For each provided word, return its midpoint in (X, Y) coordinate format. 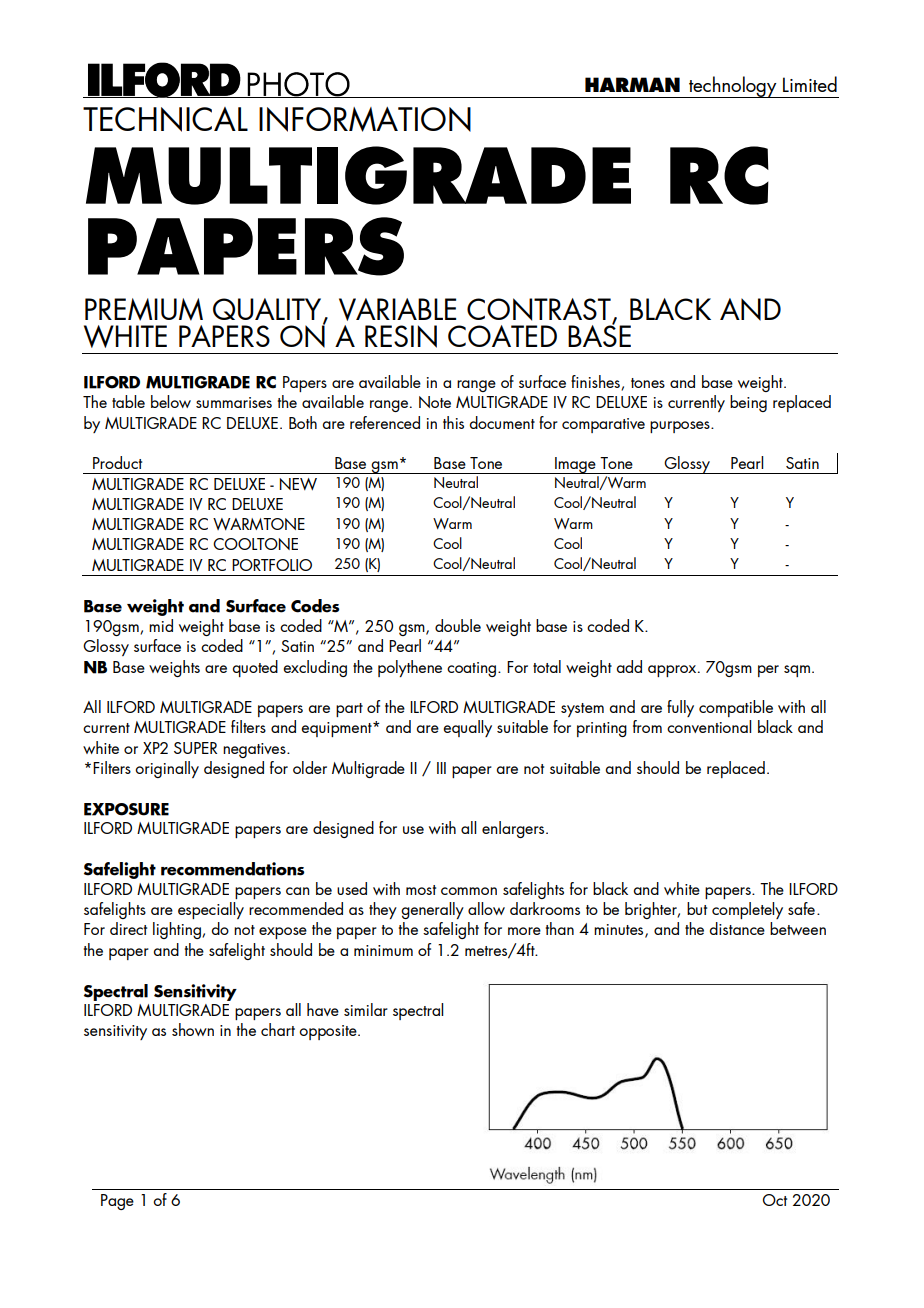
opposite (329, 1032)
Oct (775, 1200)
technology (733, 87)
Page (117, 1202)
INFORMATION (365, 119)
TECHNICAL (165, 119)
